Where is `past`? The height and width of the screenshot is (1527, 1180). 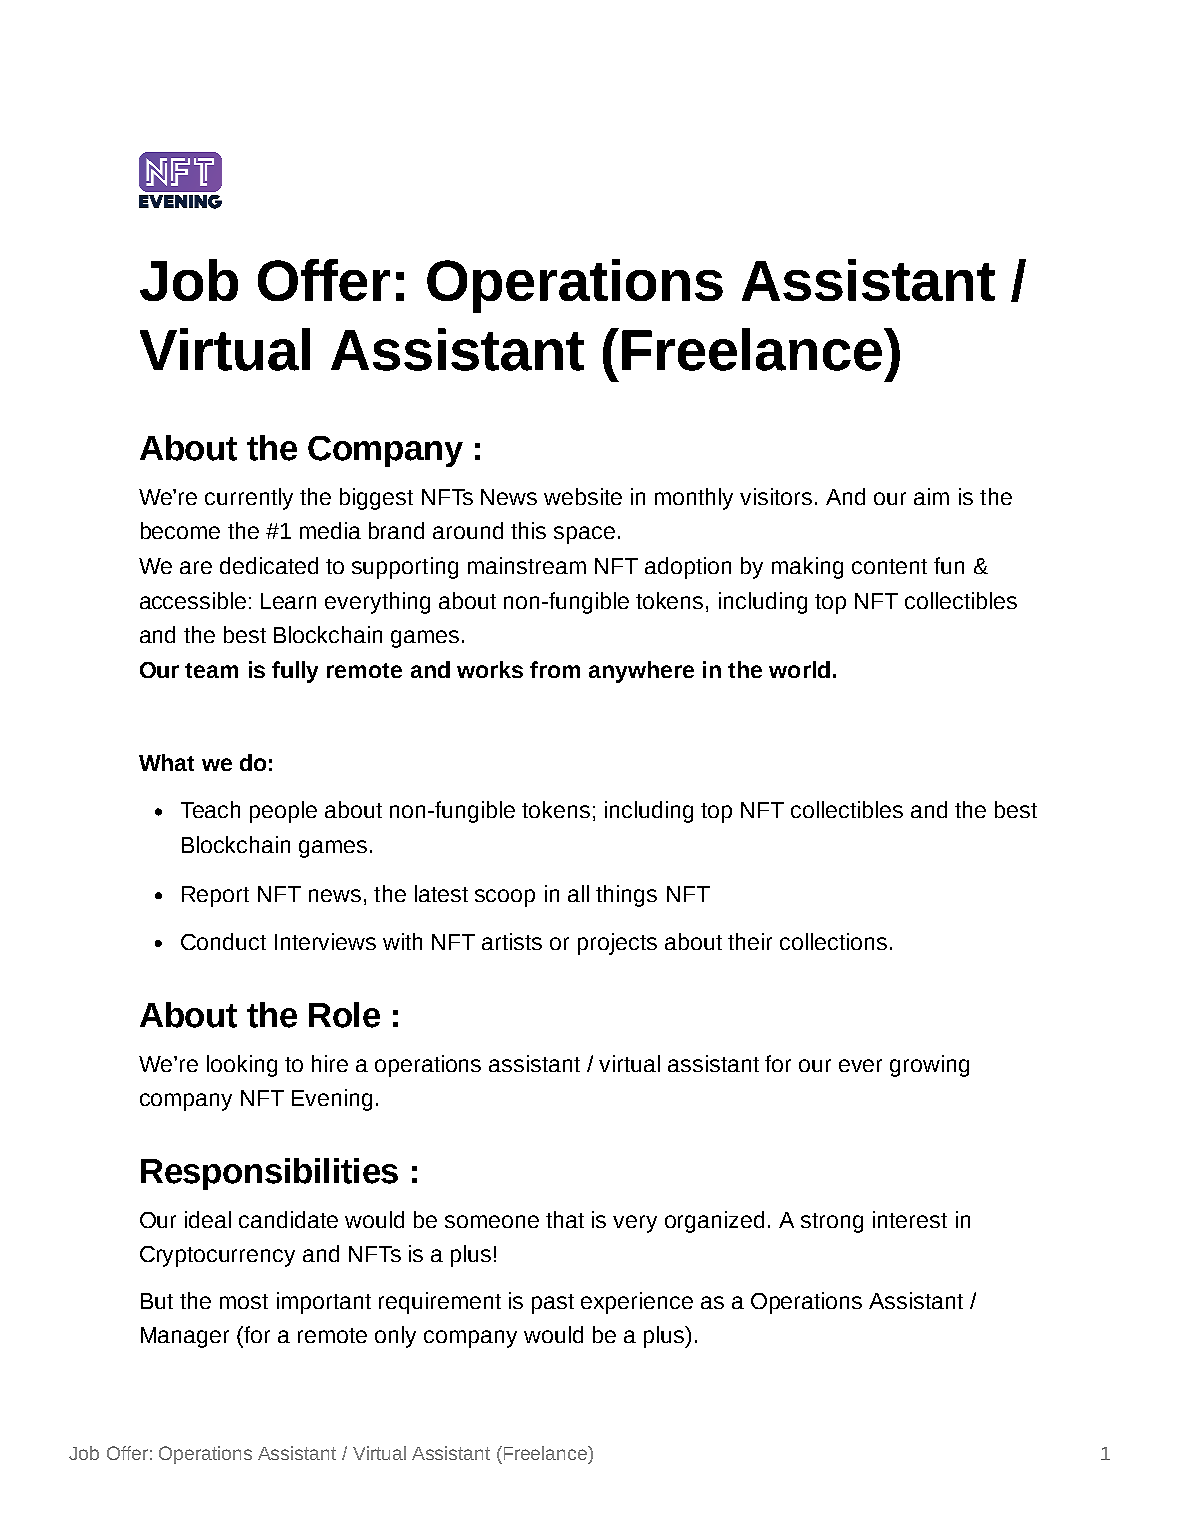
past is located at coordinates (553, 1304).
